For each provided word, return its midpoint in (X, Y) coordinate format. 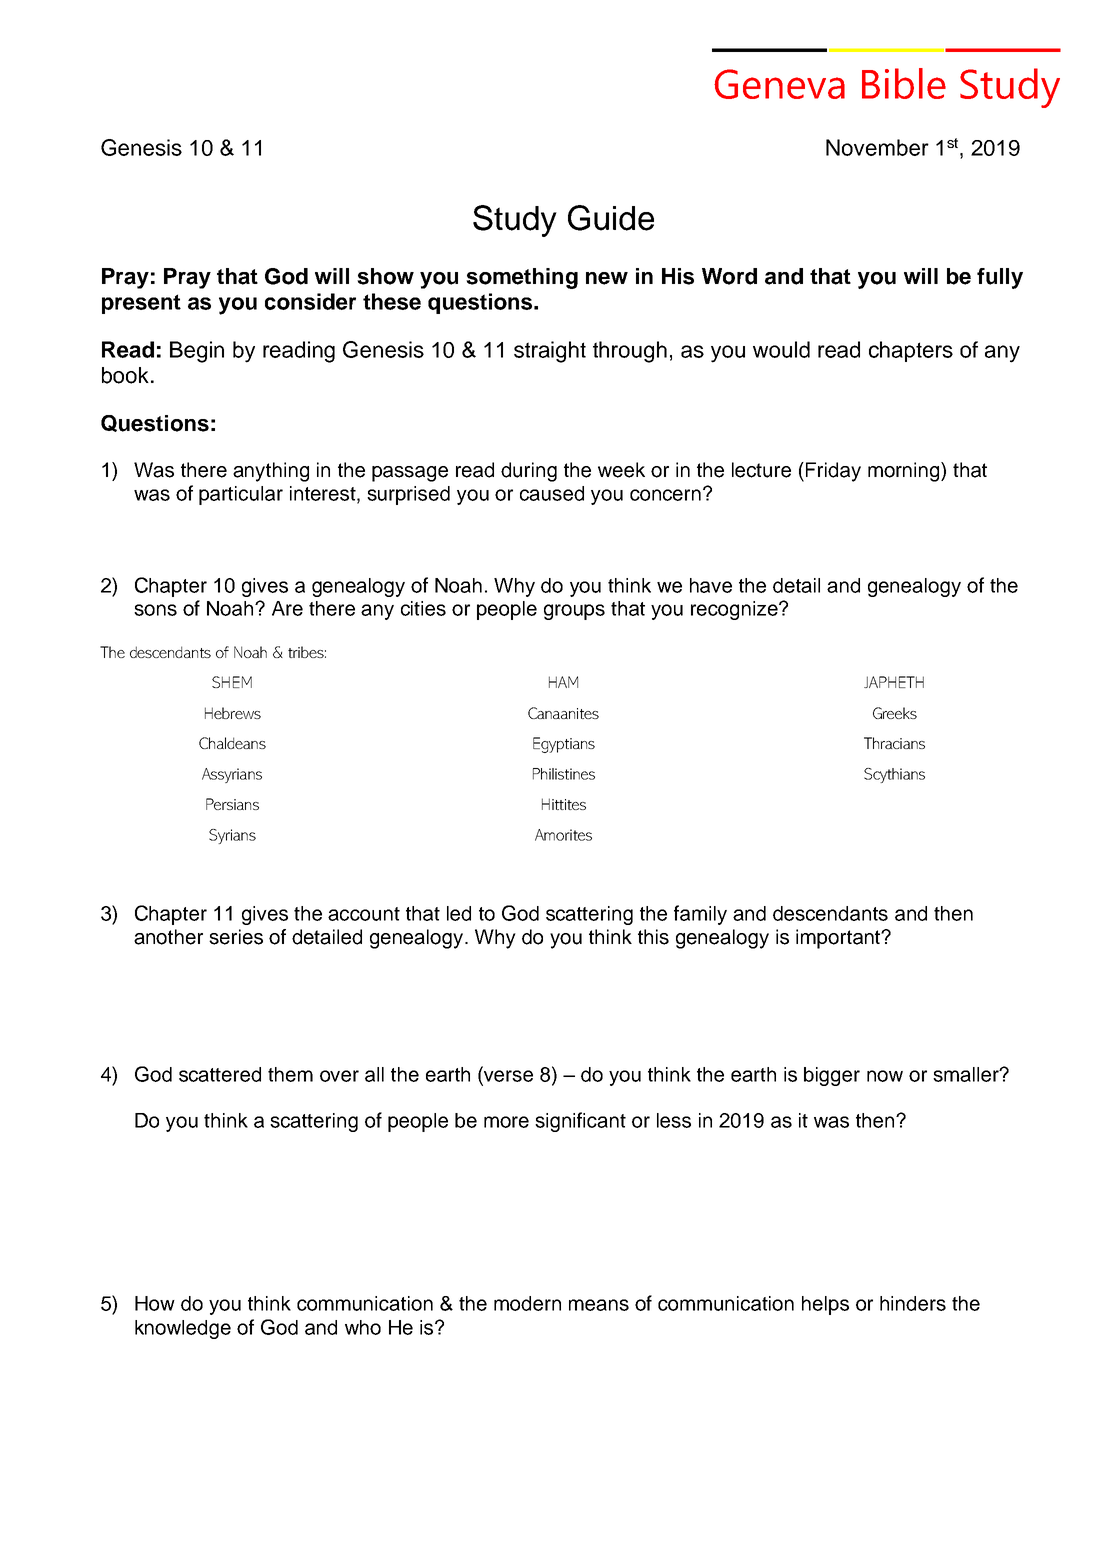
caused (552, 493)
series (236, 937)
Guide (611, 218)
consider (310, 301)
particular (241, 495)
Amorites (563, 835)
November (877, 147)
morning (905, 472)
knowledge (183, 1329)
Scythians (894, 775)
